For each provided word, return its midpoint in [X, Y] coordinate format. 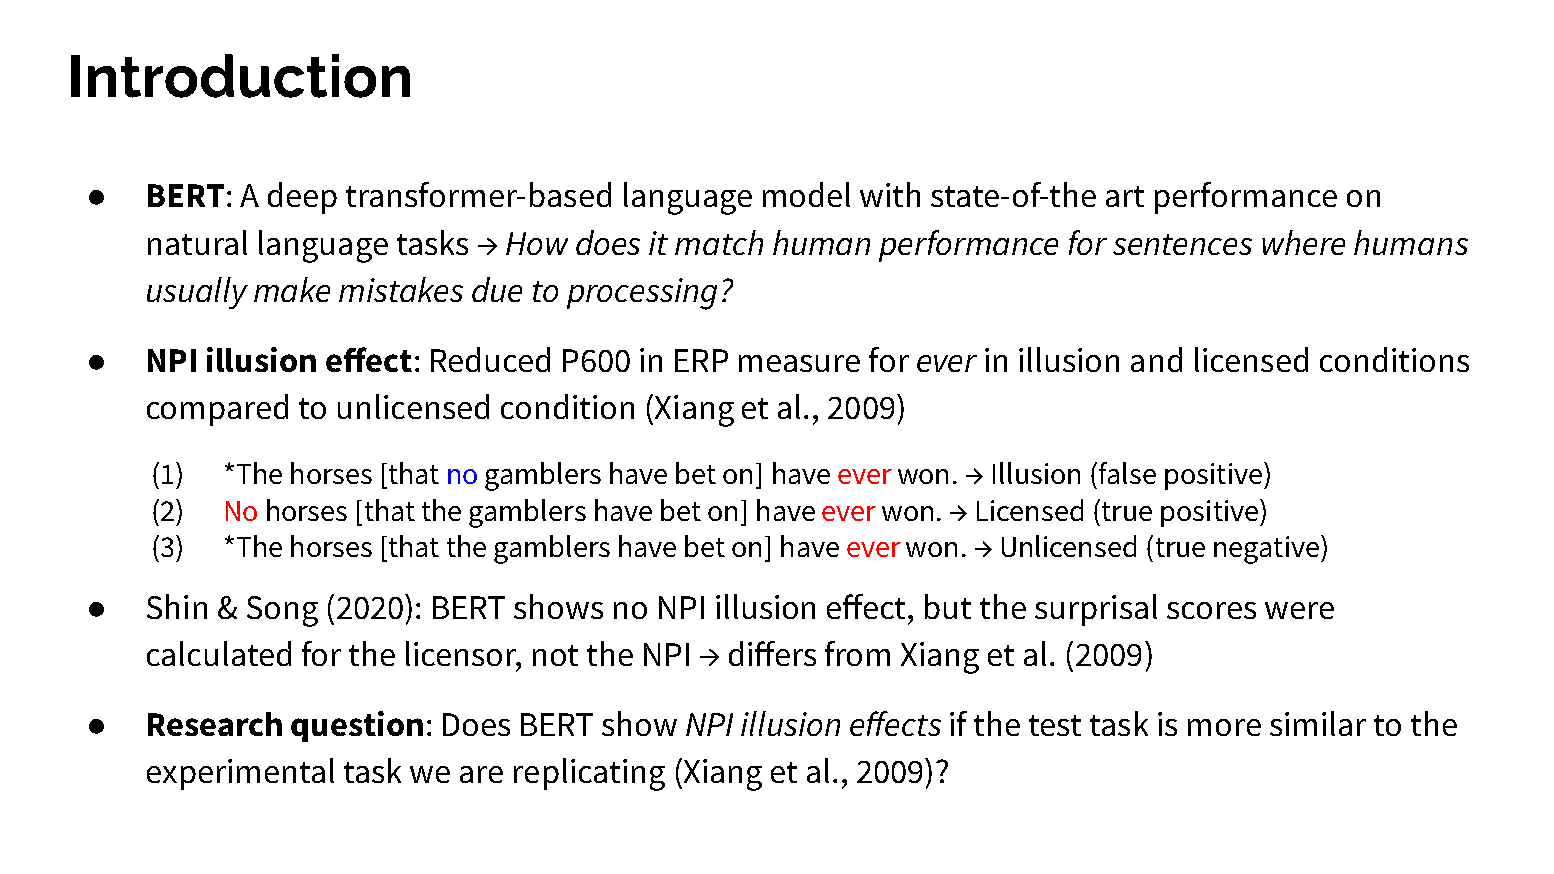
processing [642, 294]
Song [282, 611]
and [1156, 359]
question [357, 726]
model [806, 194]
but [948, 606]
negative [1266, 550]
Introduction [240, 76]
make [292, 289]
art [1125, 196]
